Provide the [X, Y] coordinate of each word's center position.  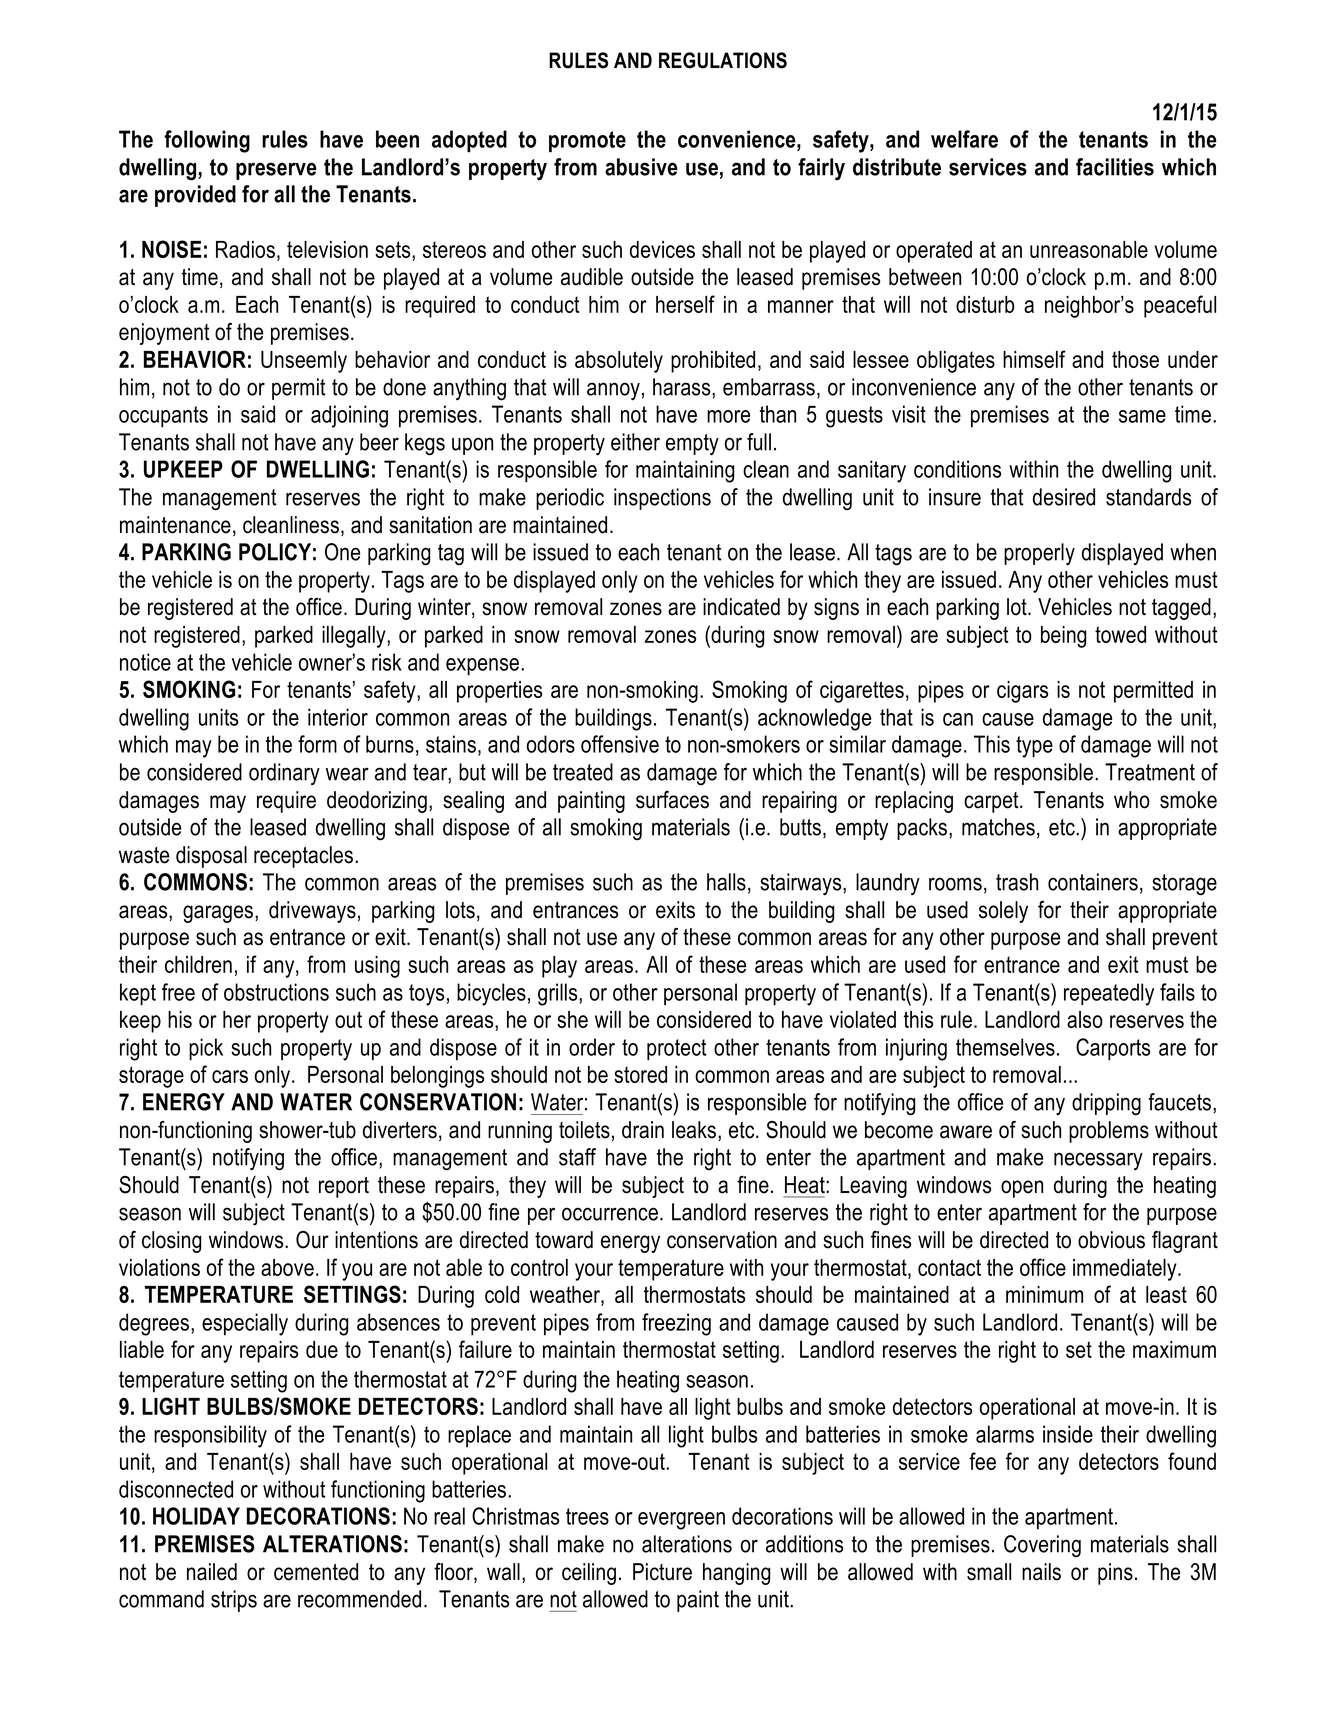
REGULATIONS [723, 60]
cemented [316, 1572]
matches [998, 827]
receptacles [305, 857]
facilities [1115, 167]
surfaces [672, 800]
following [207, 141]
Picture [662, 1572]
